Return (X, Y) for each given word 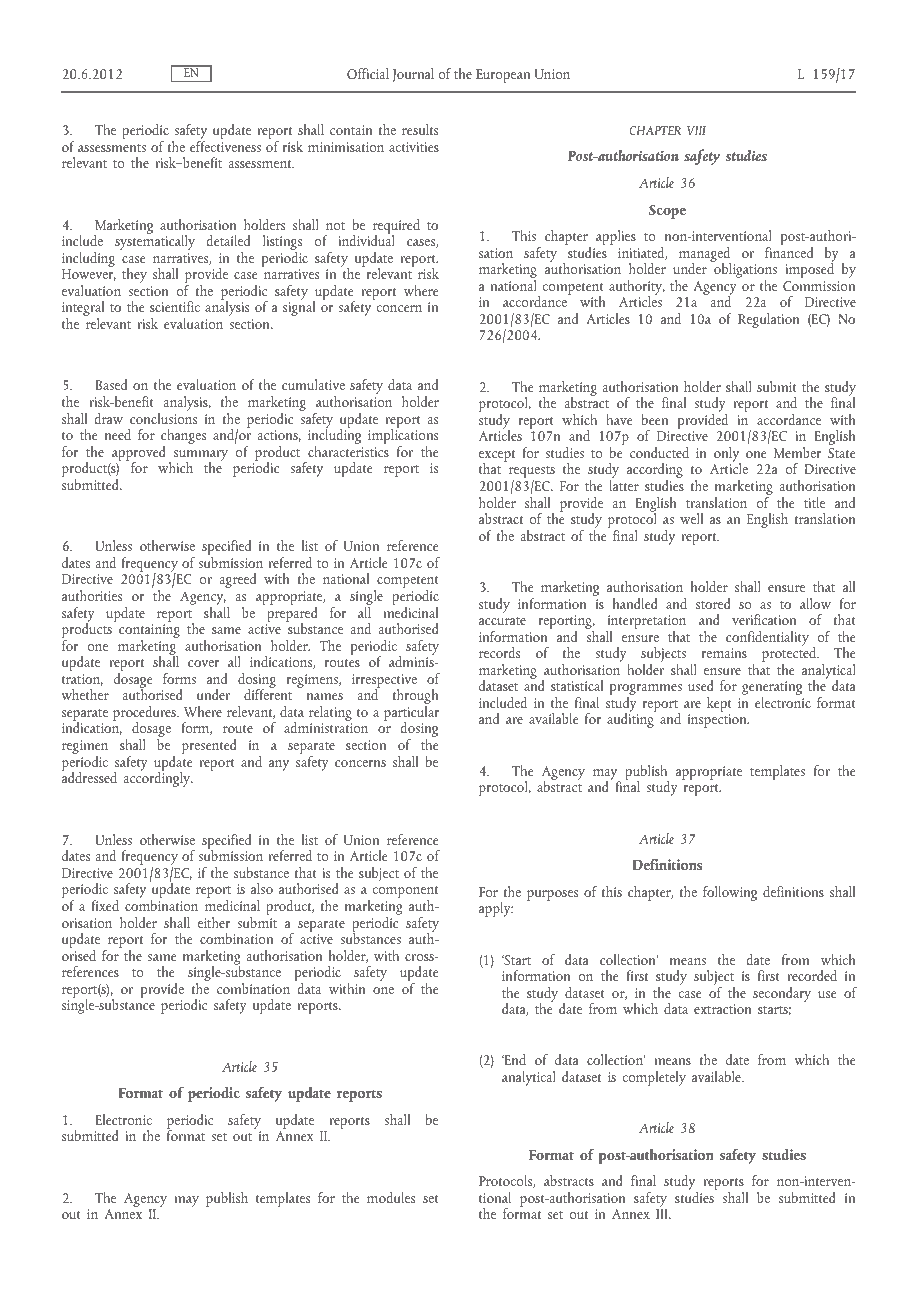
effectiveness (225, 146)
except (497, 457)
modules (391, 1197)
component (405, 893)
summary (201, 457)
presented (209, 746)
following (730, 893)
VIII (696, 130)
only (727, 456)
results (420, 129)
